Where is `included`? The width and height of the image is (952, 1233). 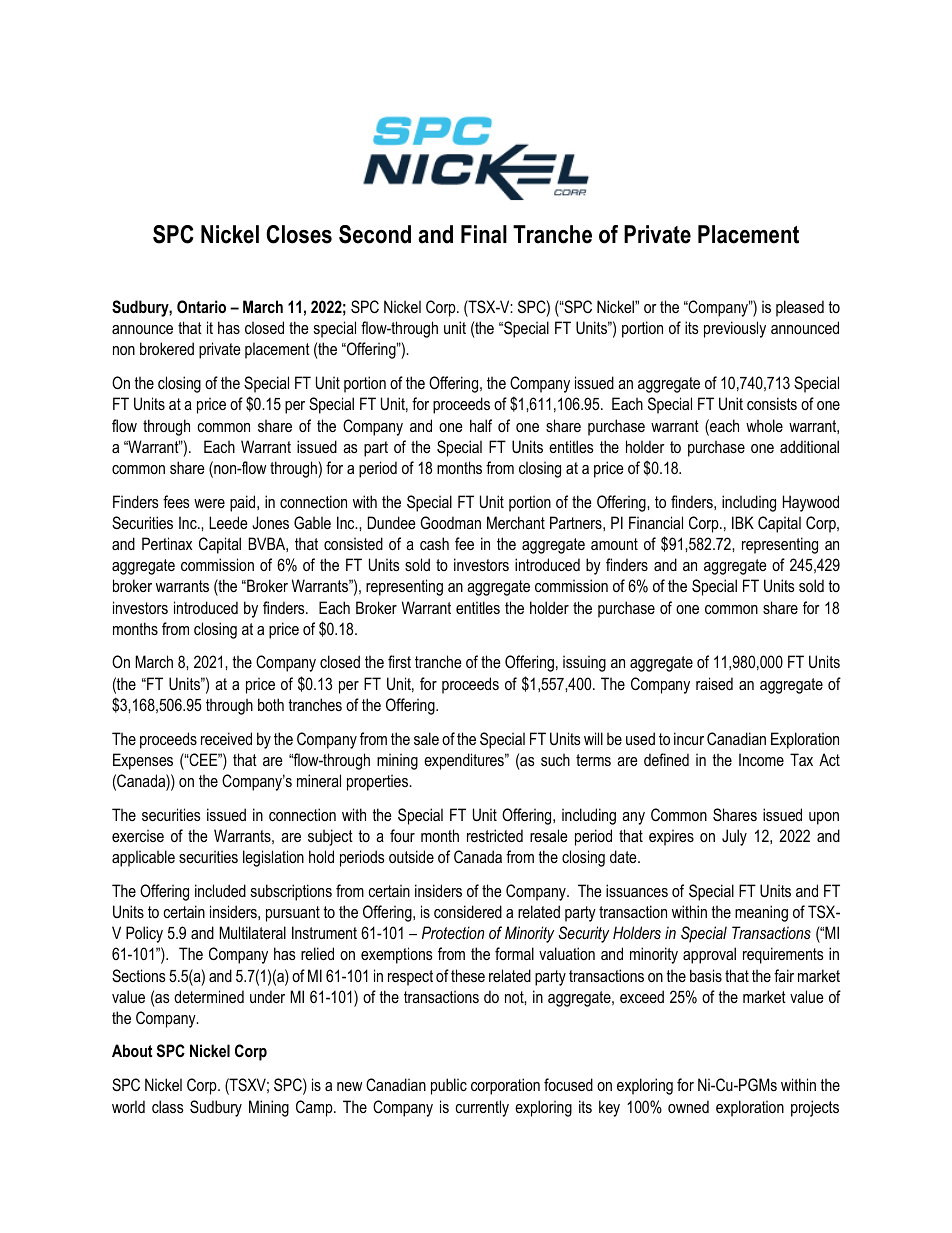
included is located at coordinates (220, 890).
